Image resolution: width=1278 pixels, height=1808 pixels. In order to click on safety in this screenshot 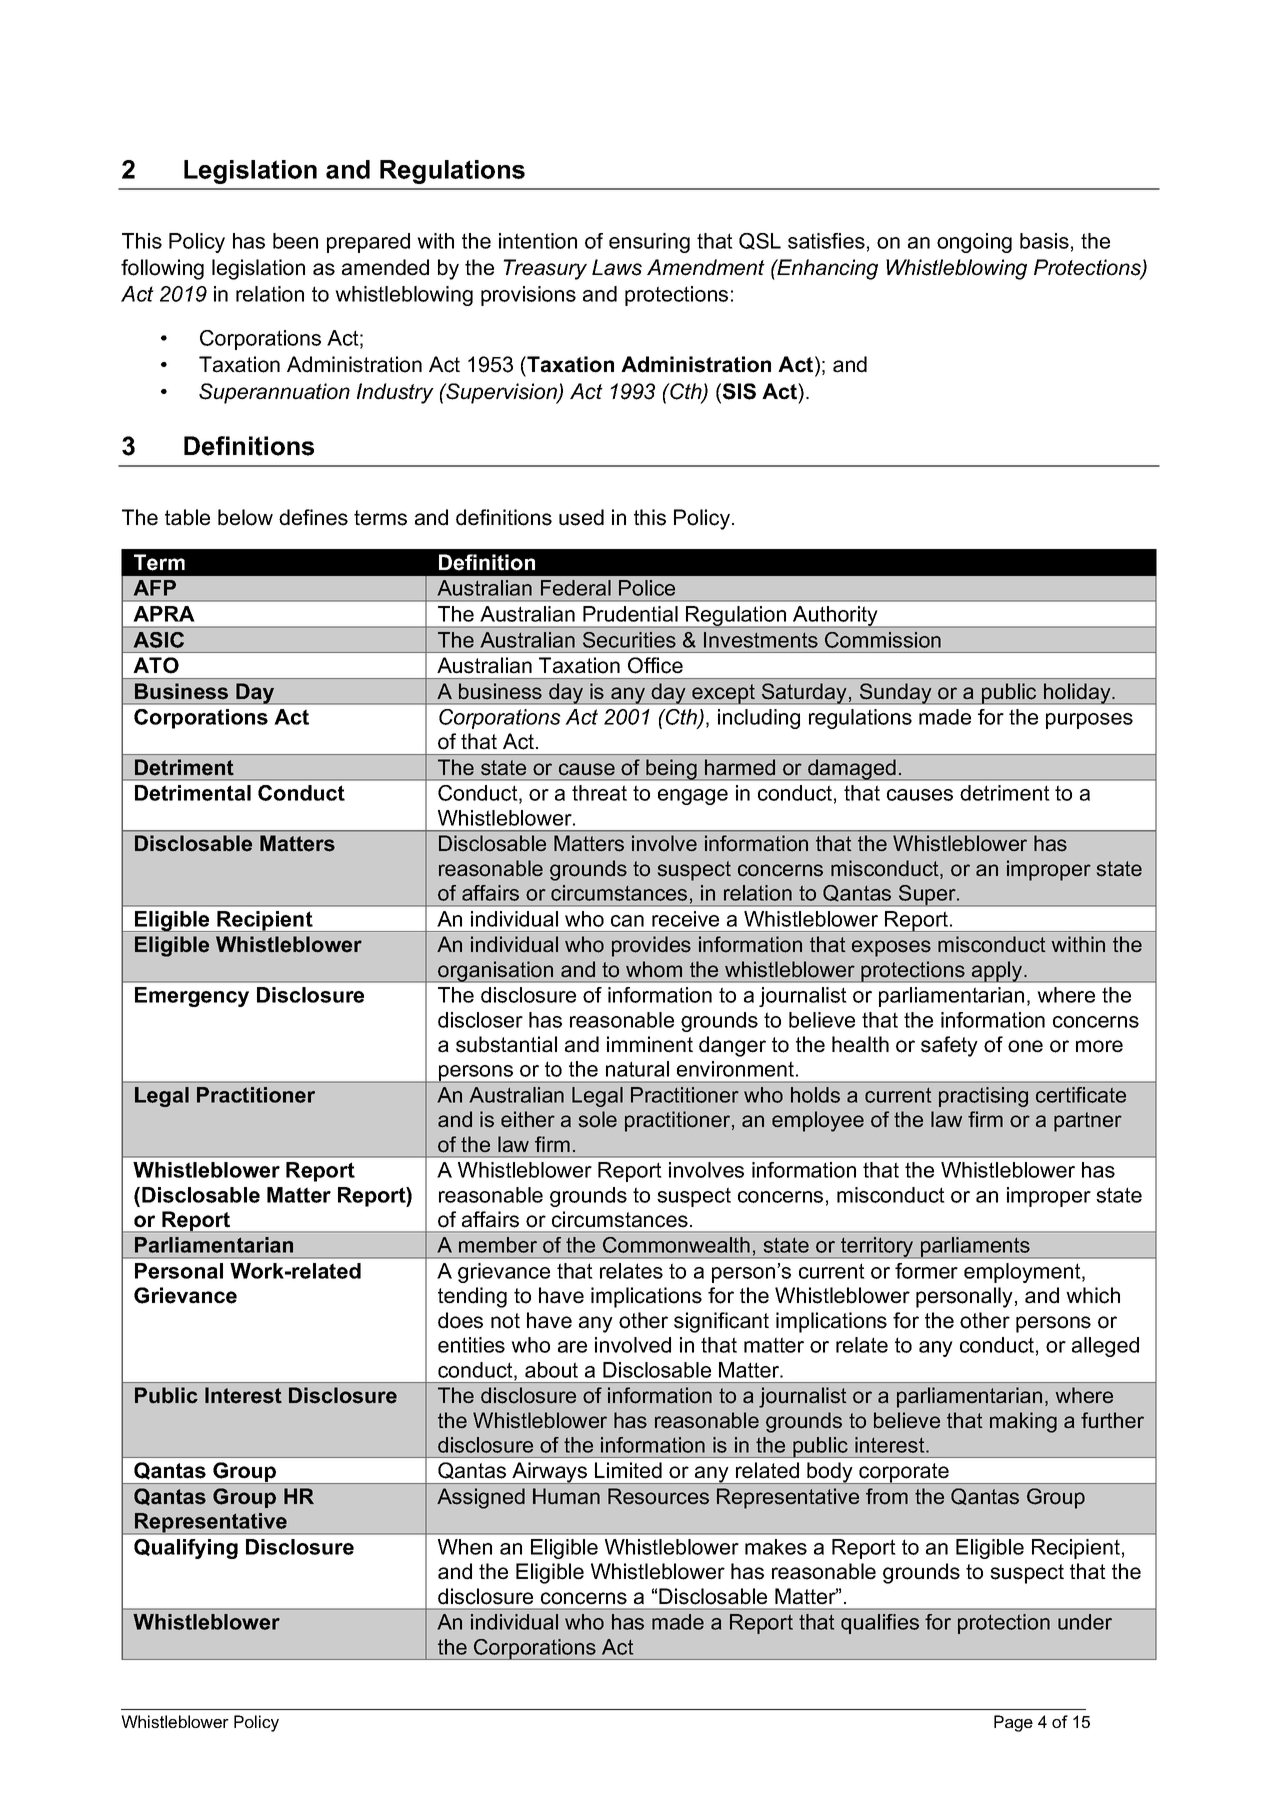, I will do `click(949, 1046)`.
